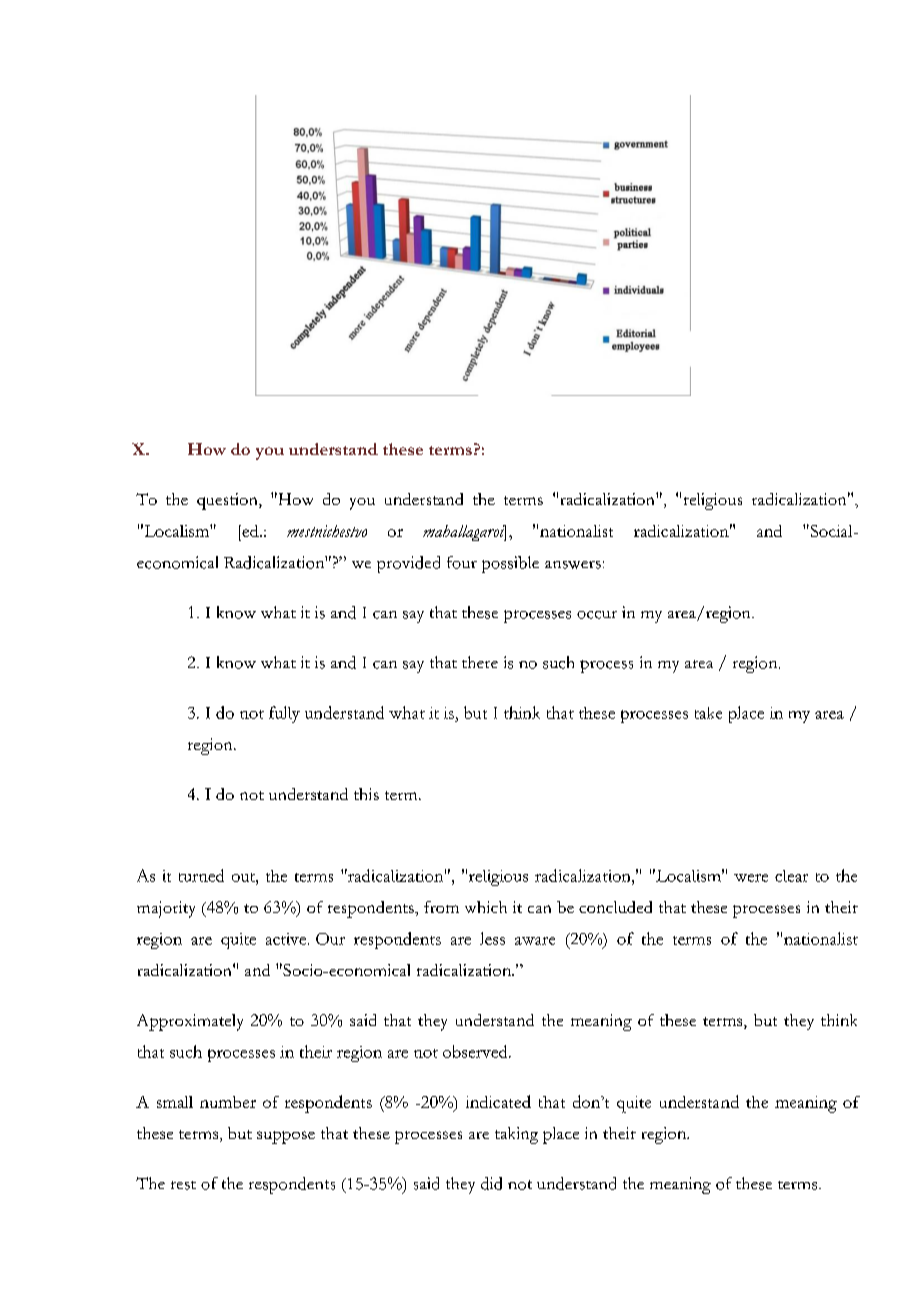 Image resolution: width=924 pixels, height=1308 pixels. Describe the element at coordinates (486, 907) in the page. I see `which` at that location.
